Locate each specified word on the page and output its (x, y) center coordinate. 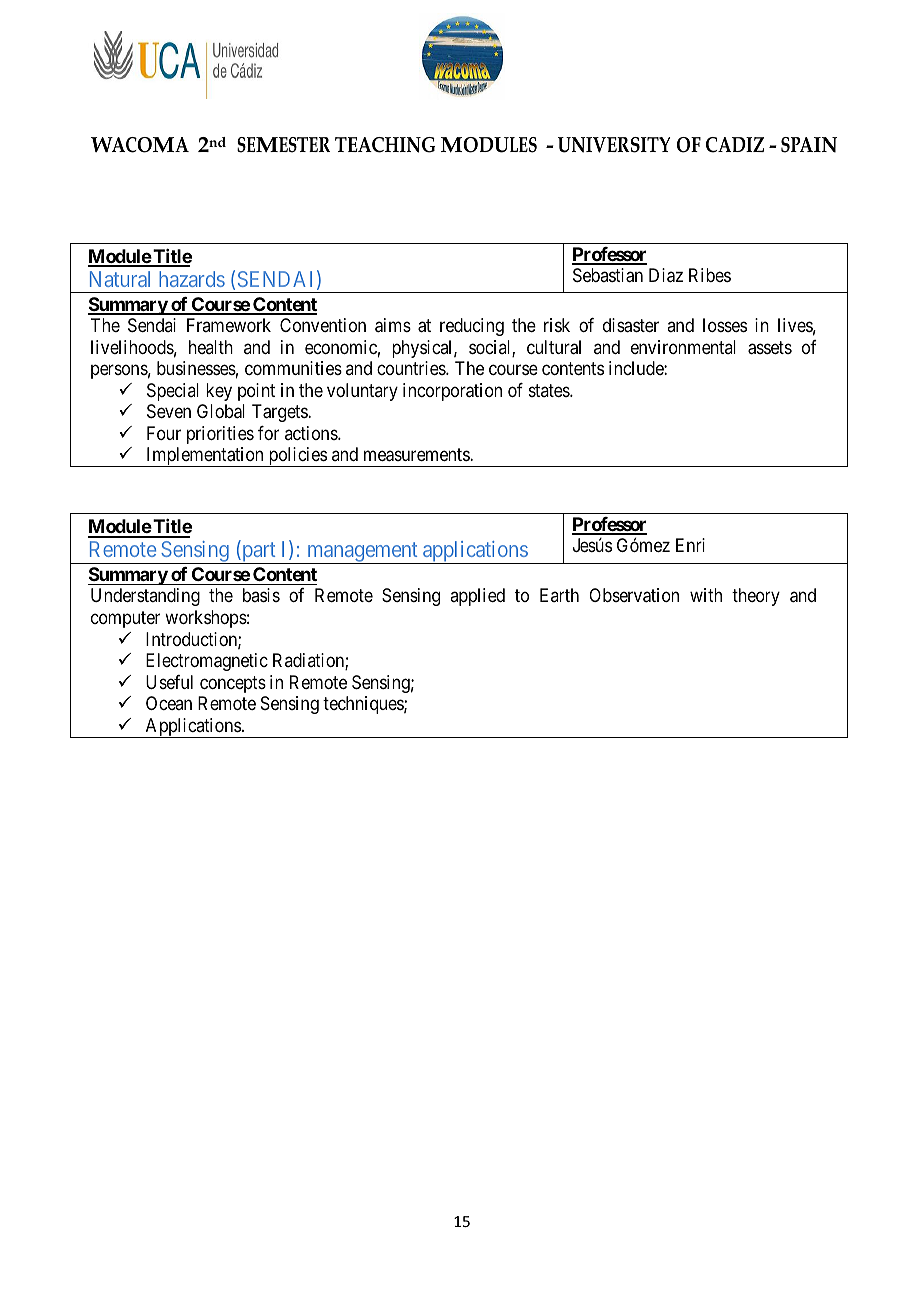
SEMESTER (284, 145)
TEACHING (385, 145)
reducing (472, 327)
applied (477, 597)
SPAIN (809, 145)
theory (756, 597)
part (259, 553)
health (211, 347)
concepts (233, 684)
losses (725, 325)
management (362, 553)
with (706, 595)
